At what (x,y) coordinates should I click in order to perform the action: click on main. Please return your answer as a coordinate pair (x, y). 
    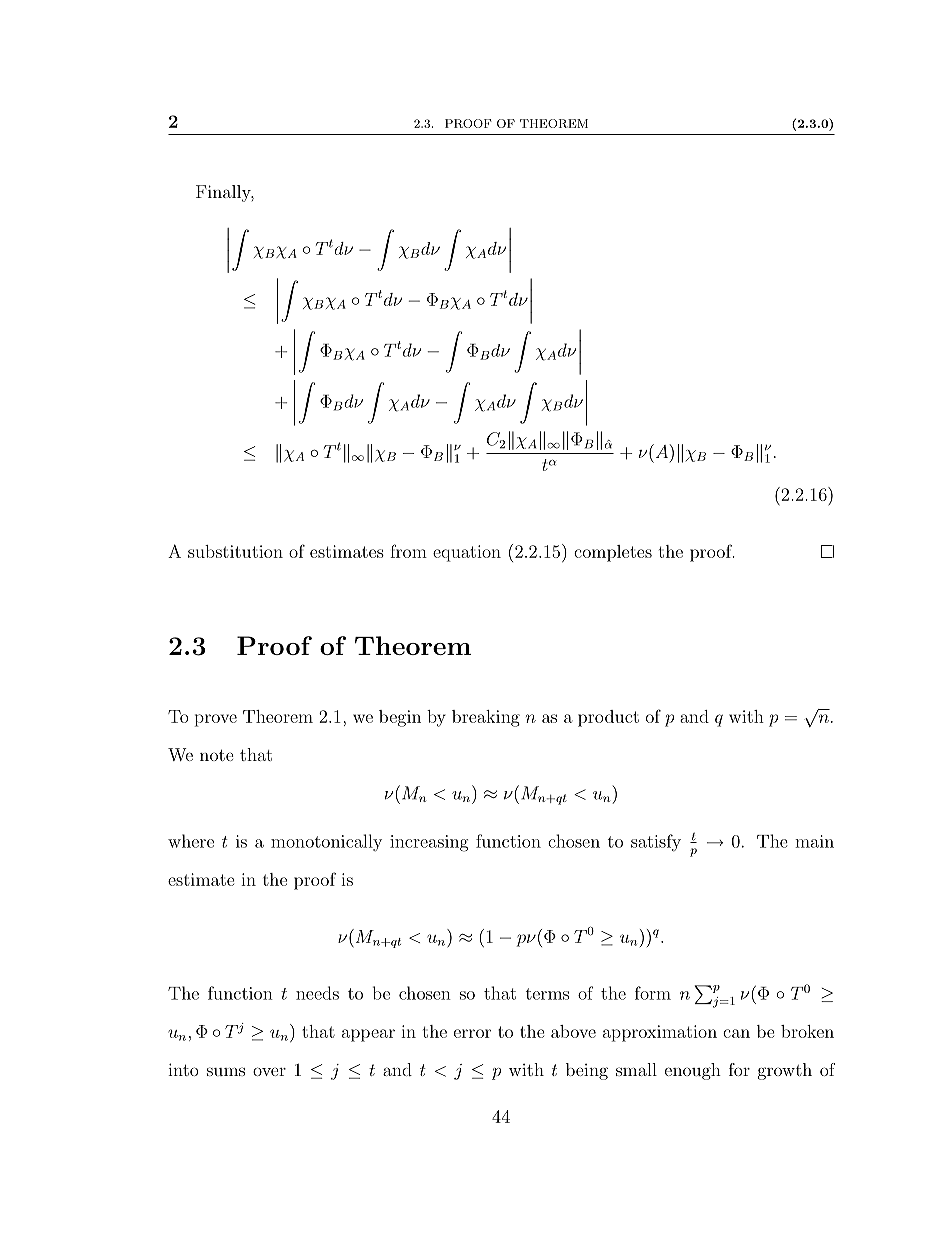
    Looking at the image, I should click on (814, 841).
